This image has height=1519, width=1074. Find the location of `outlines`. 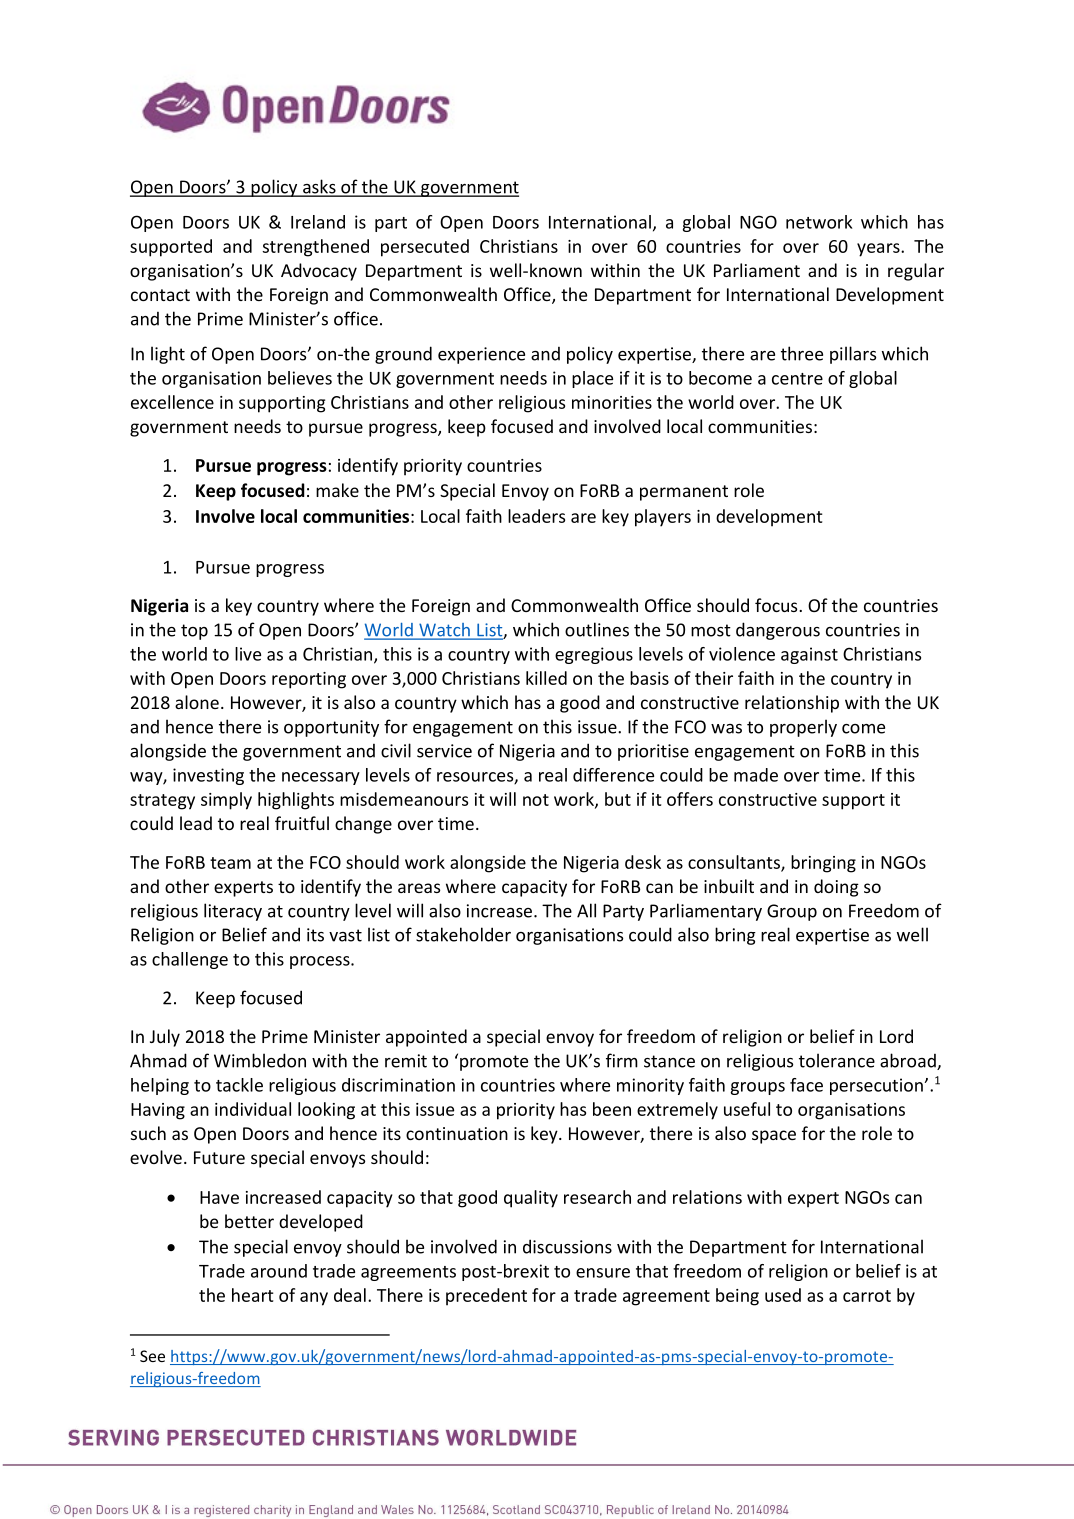

outlines is located at coordinates (597, 629).
